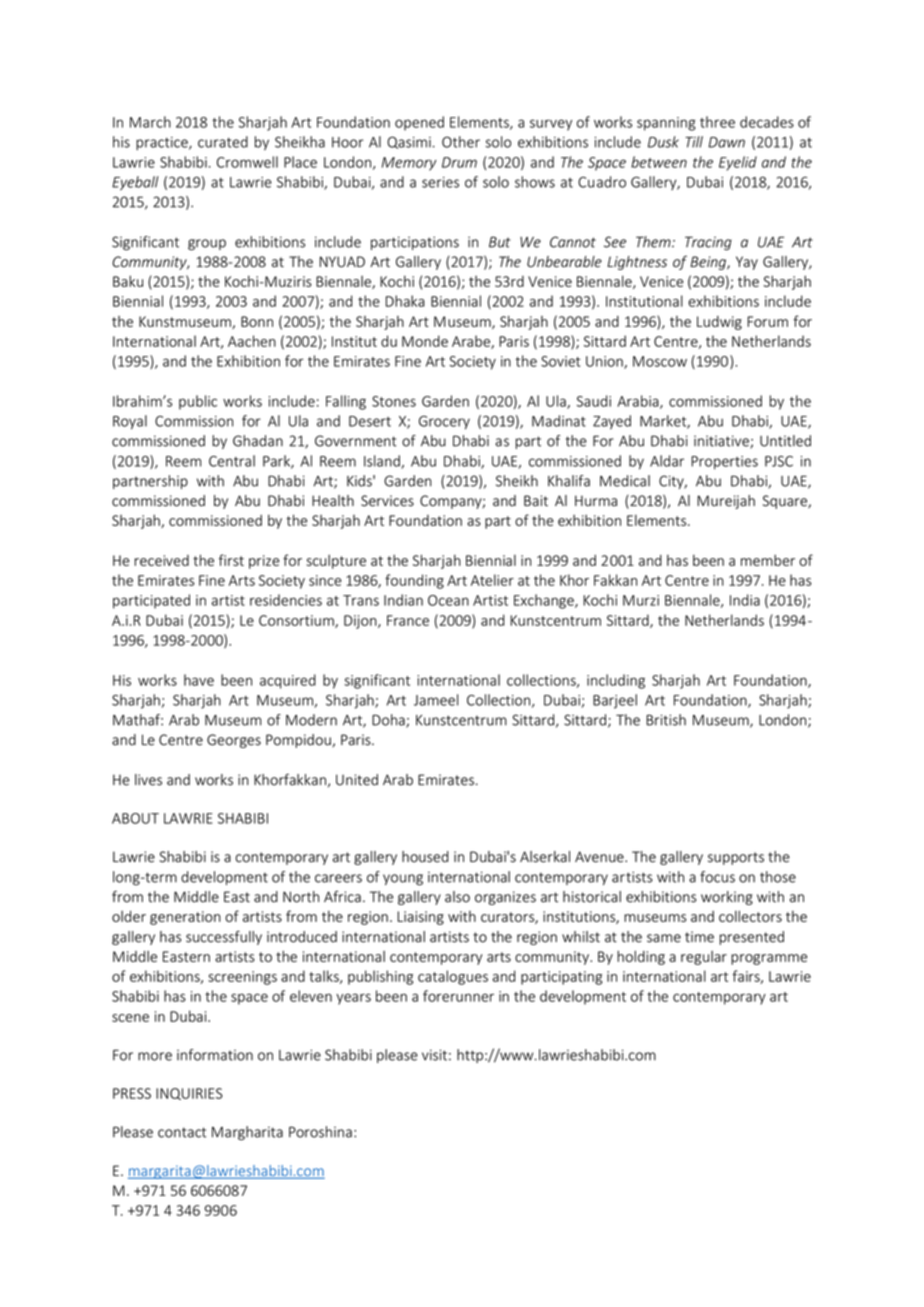 This page has width=924, height=1307. I want to click on visit, so click(434, 1055).
